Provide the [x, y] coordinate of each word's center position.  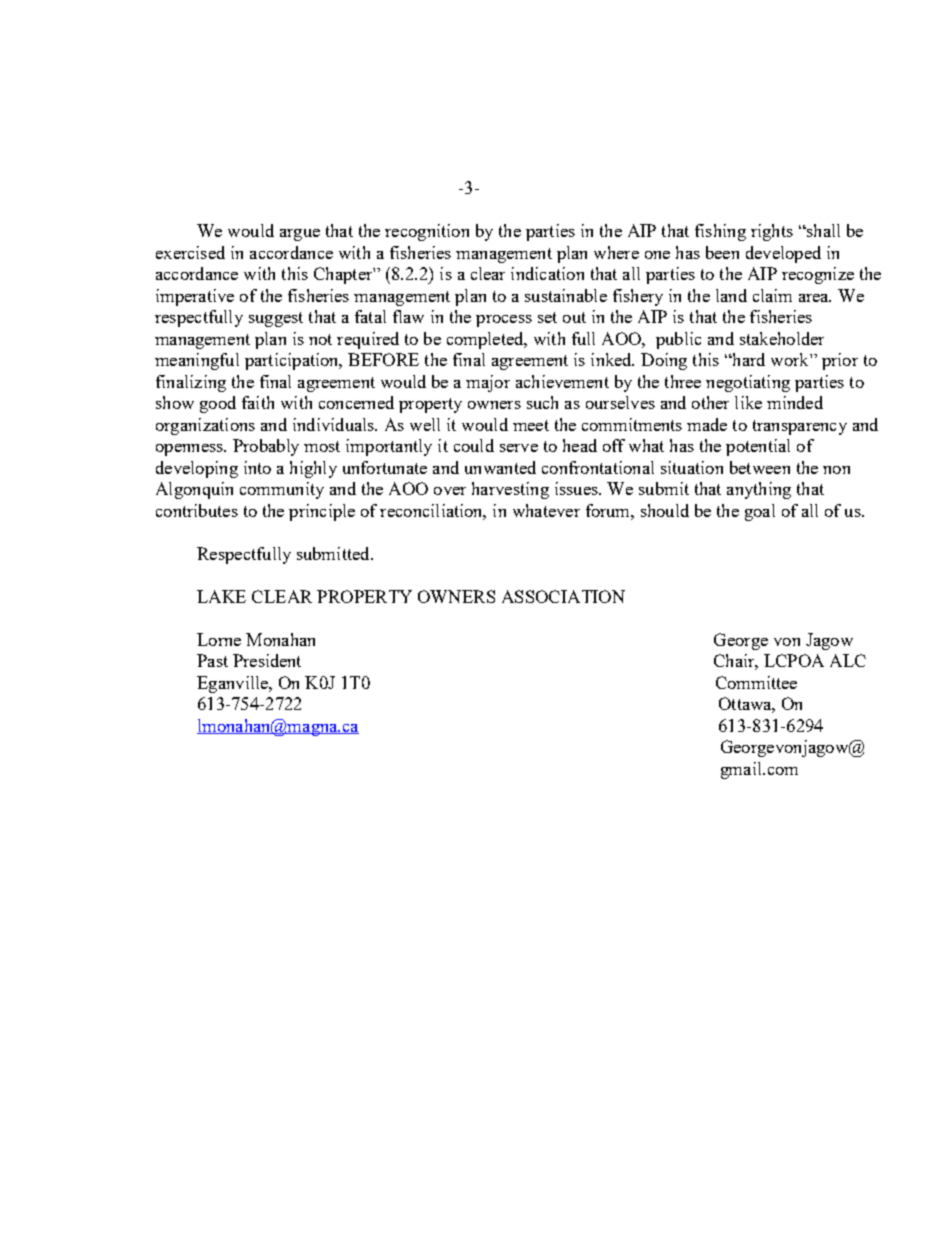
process [504, 321]
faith [258, 402]
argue [300, 235]
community [282, 490]
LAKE [221, 596]
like [748, 402]
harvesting [510, 490]
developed [783, 254]
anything [759, 490]
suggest [276, 319]
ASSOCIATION [563, 596]
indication [547, 273]
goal [760, 512]
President [267, 660]
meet [531, 425]
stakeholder [782, 338]
